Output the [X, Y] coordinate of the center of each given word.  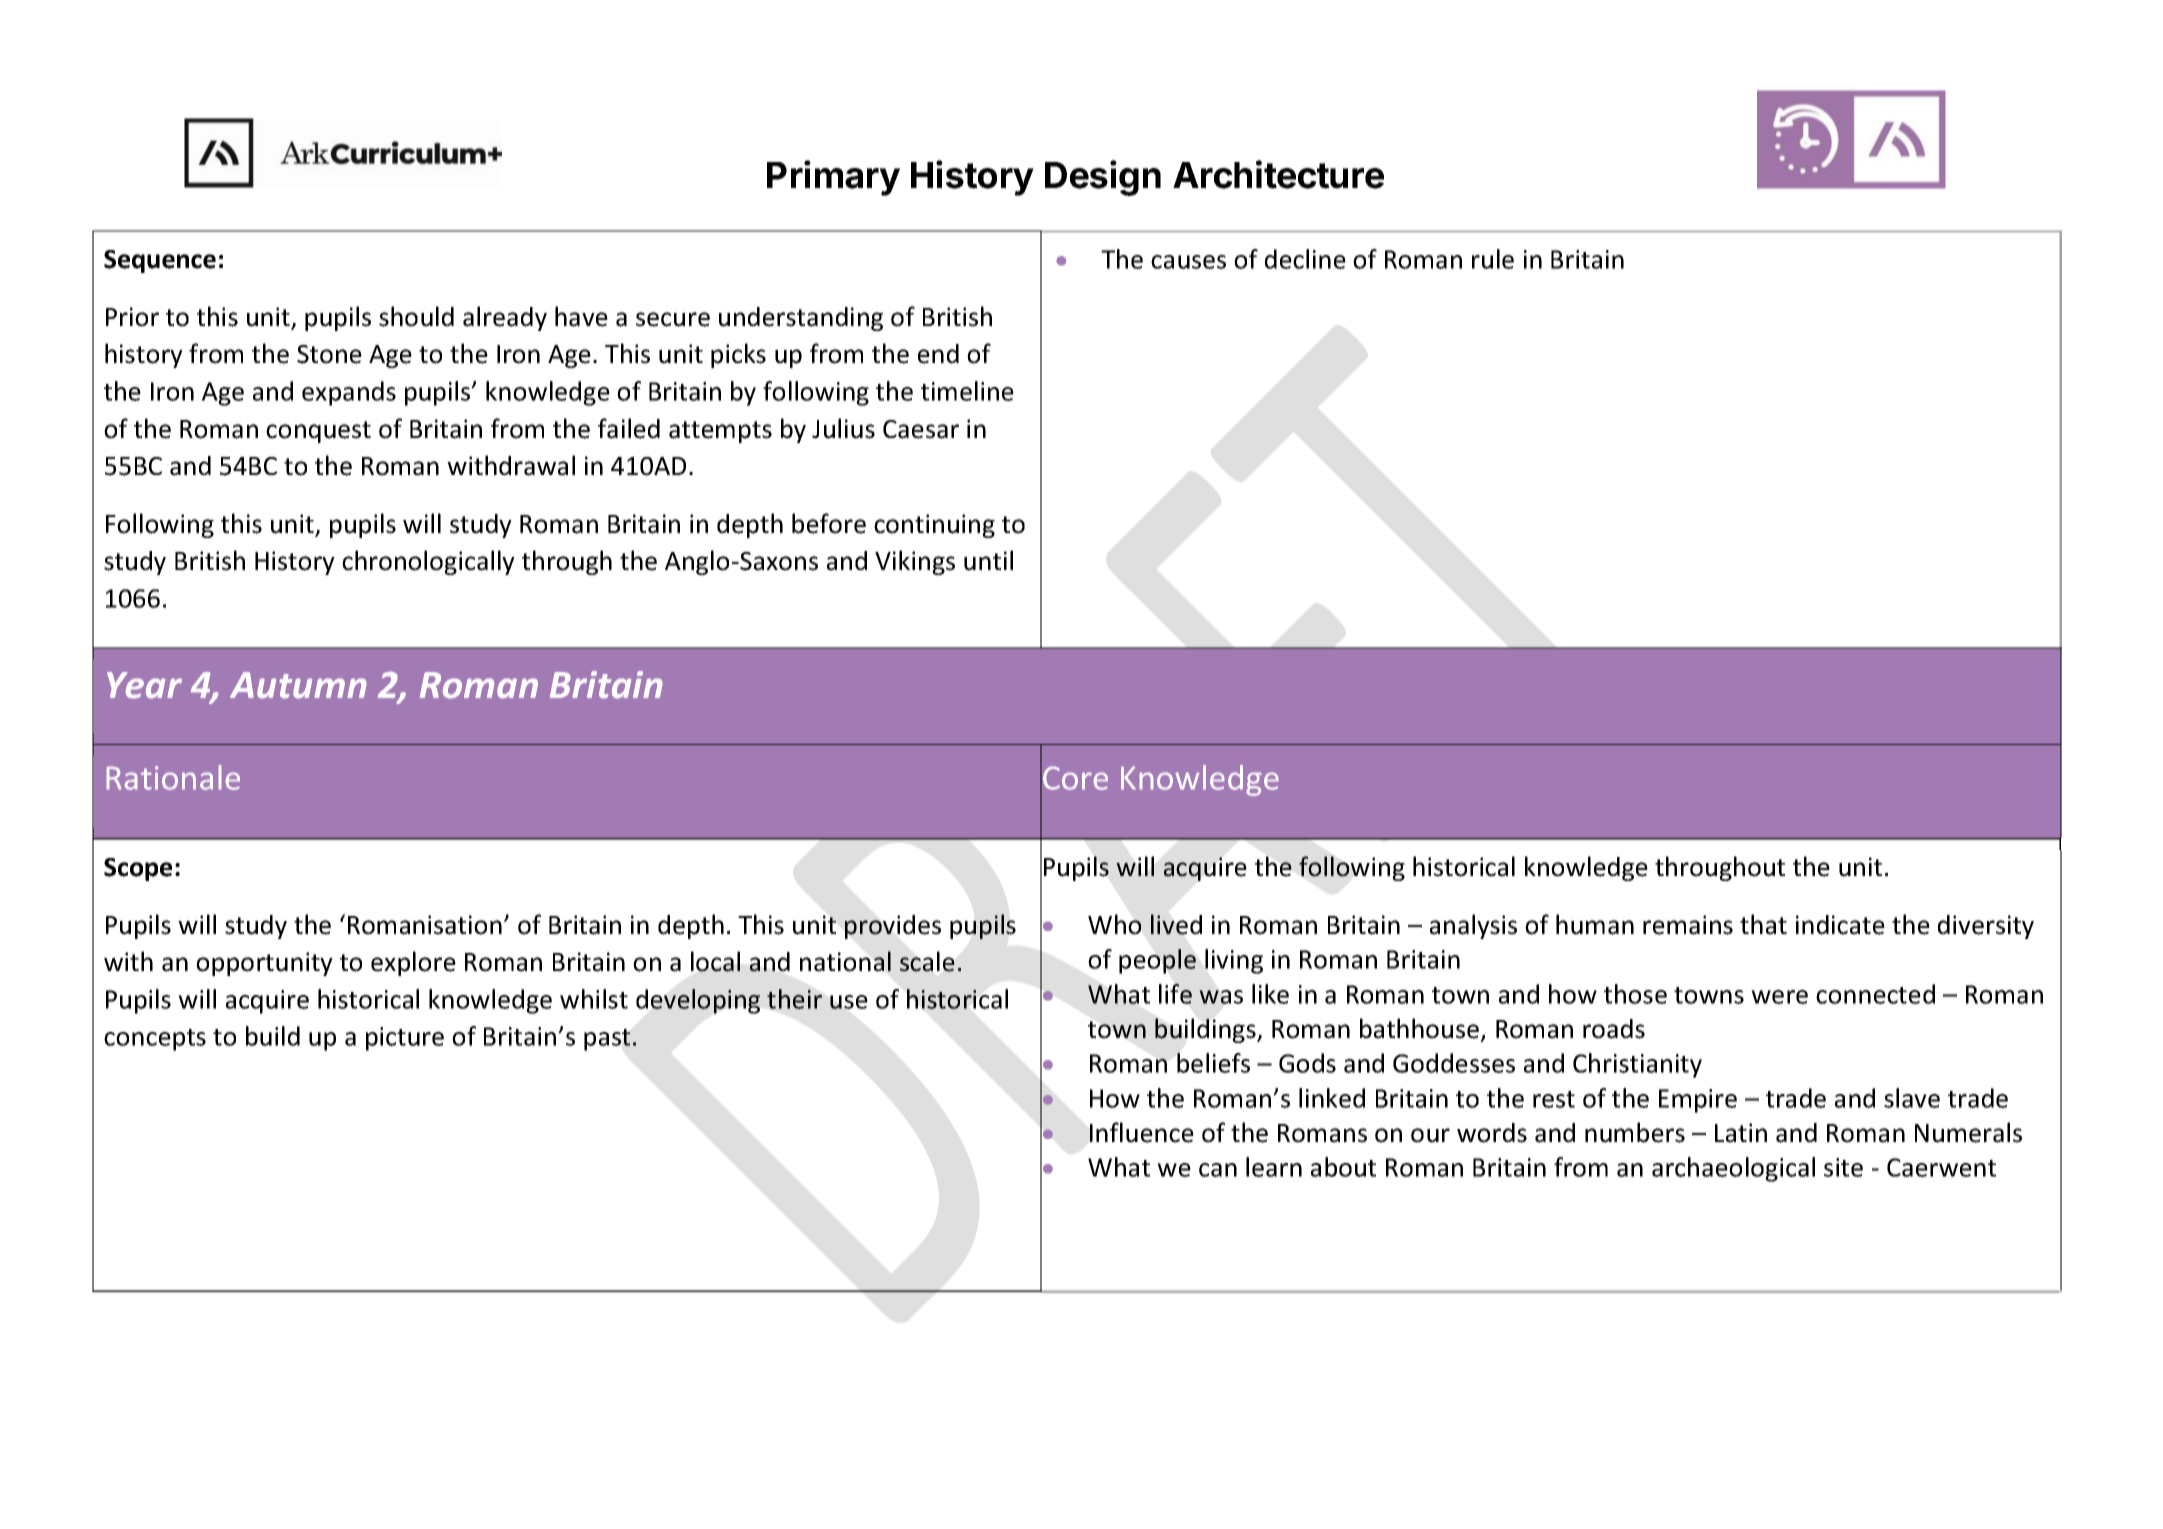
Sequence [160, 261]
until [988, 560]
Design [1103, 178]
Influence [1142, 1132]
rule [1493, 259]
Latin [1741, 1133]
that [1763, 924]
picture [405, 1039]
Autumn [298, 685]
